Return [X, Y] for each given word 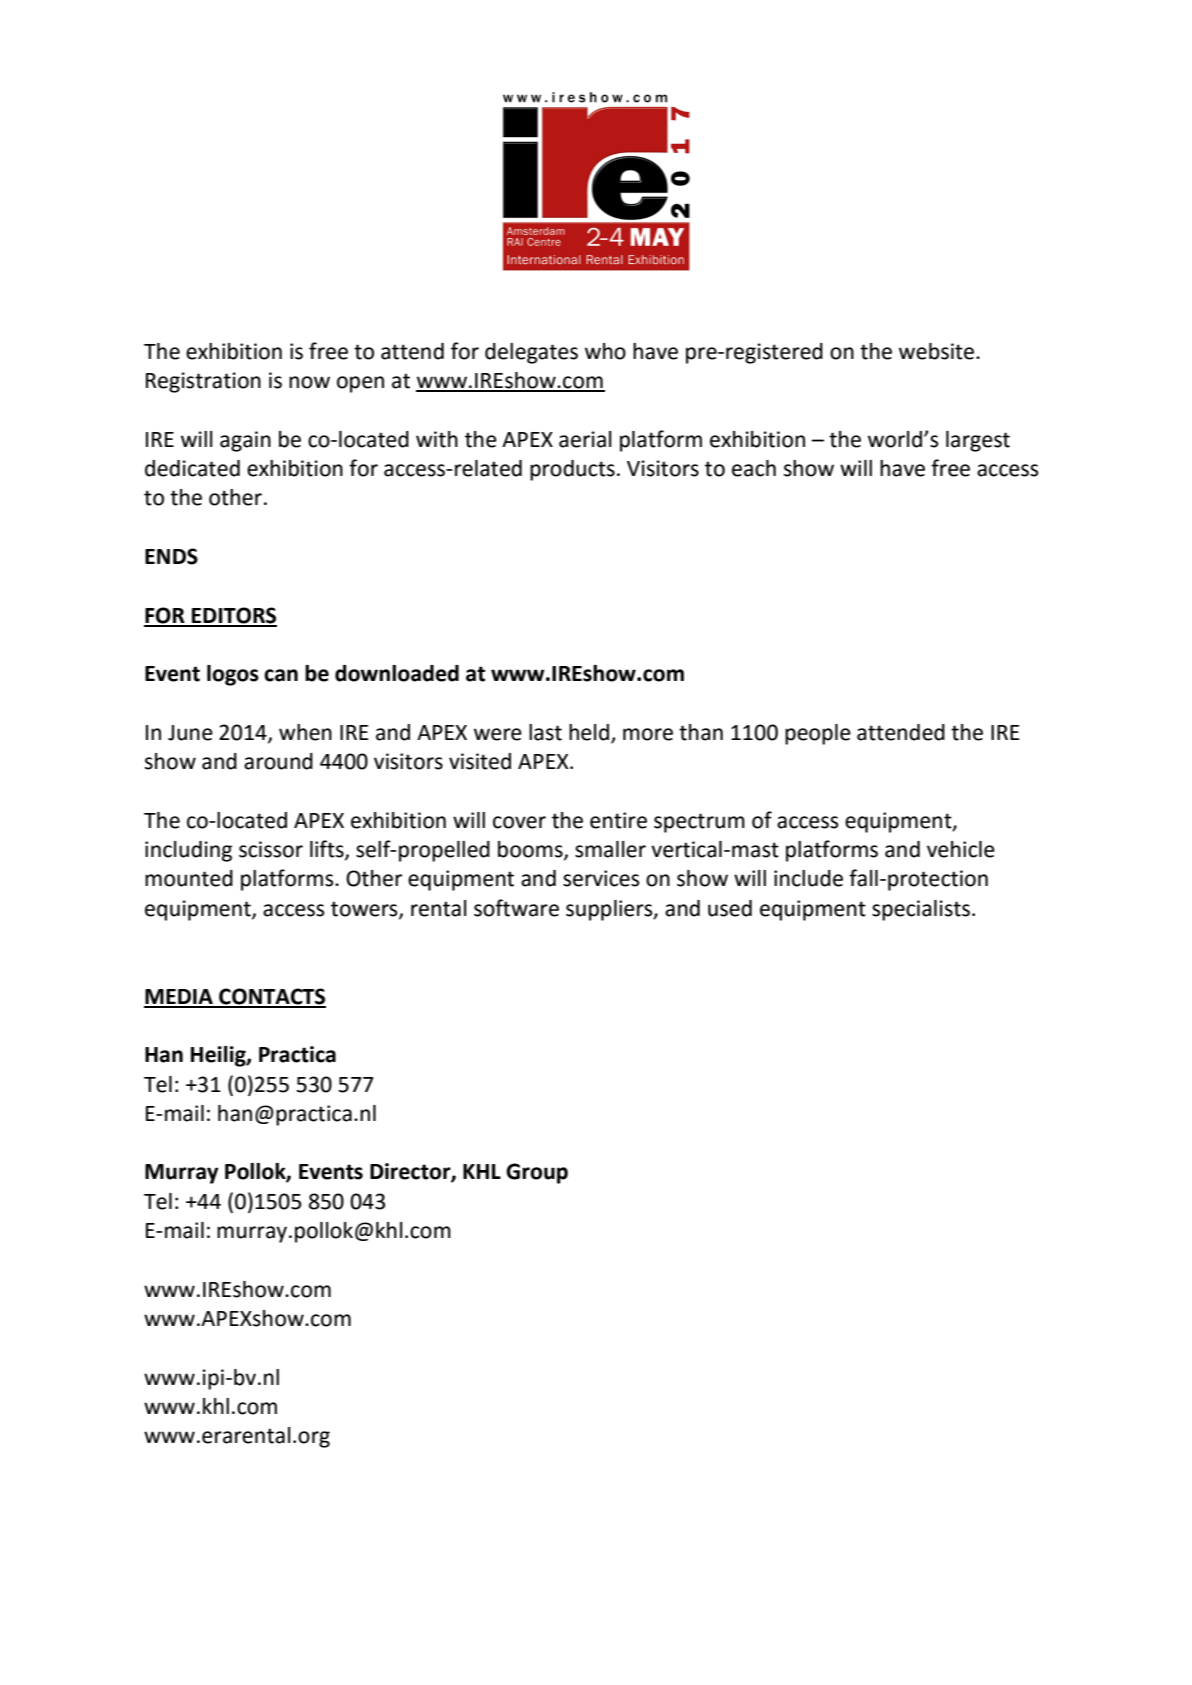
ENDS [171, 556]
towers [365, 909]
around [278, 761]
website [938, 351]
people [818, 734]
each [754, 468]
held [589, 732]
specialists [921, 910]
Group [537, 1173]
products [572, 470]
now [309, 382]
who [605, 351]
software [516, 908]
